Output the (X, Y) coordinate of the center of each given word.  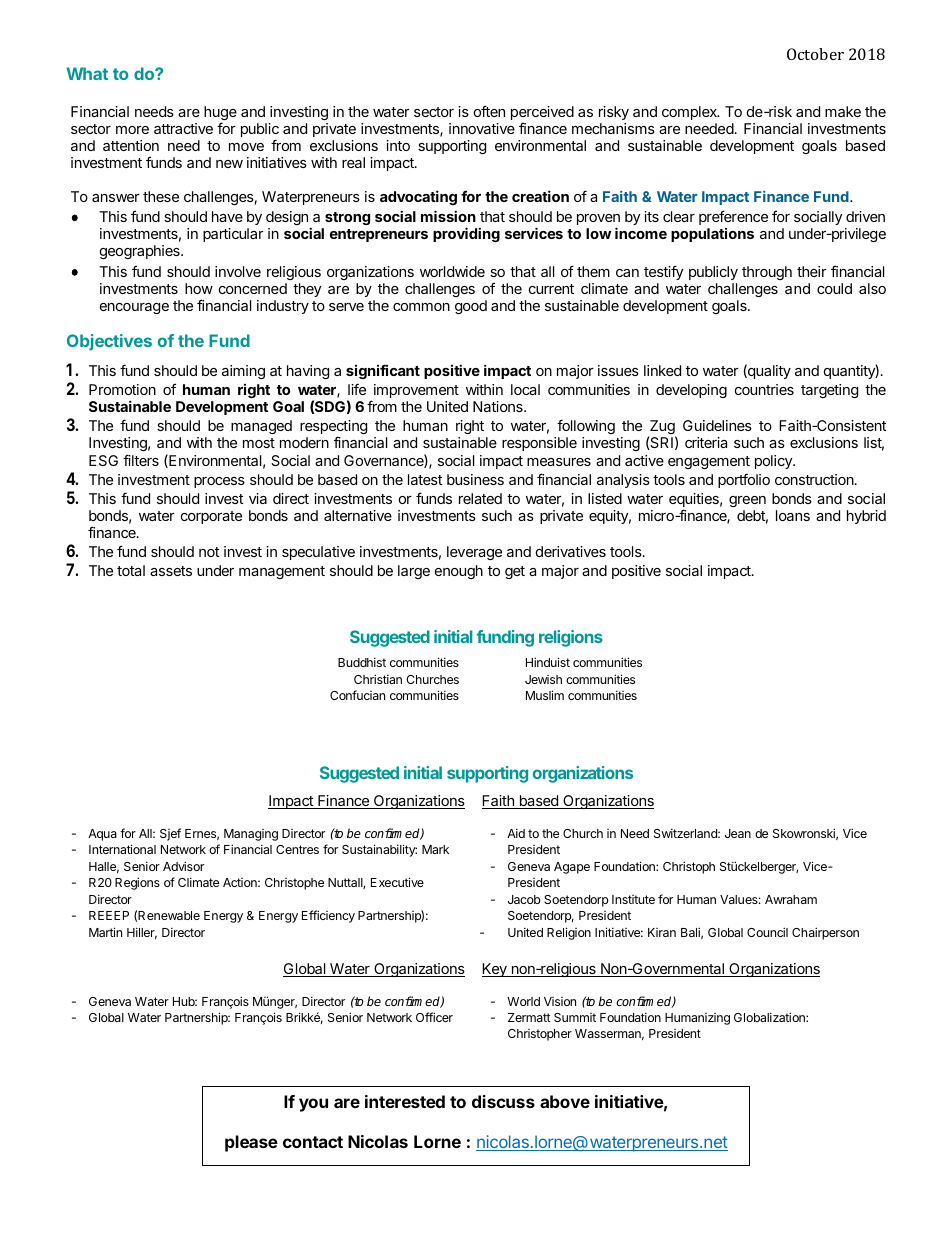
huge (220, 114)
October (815, 54)
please (251, 1143)
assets (171, 571)
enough (459, 572)
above (565, 1101)
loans (793, 515)
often (489, 111)
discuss (503, 1101)
